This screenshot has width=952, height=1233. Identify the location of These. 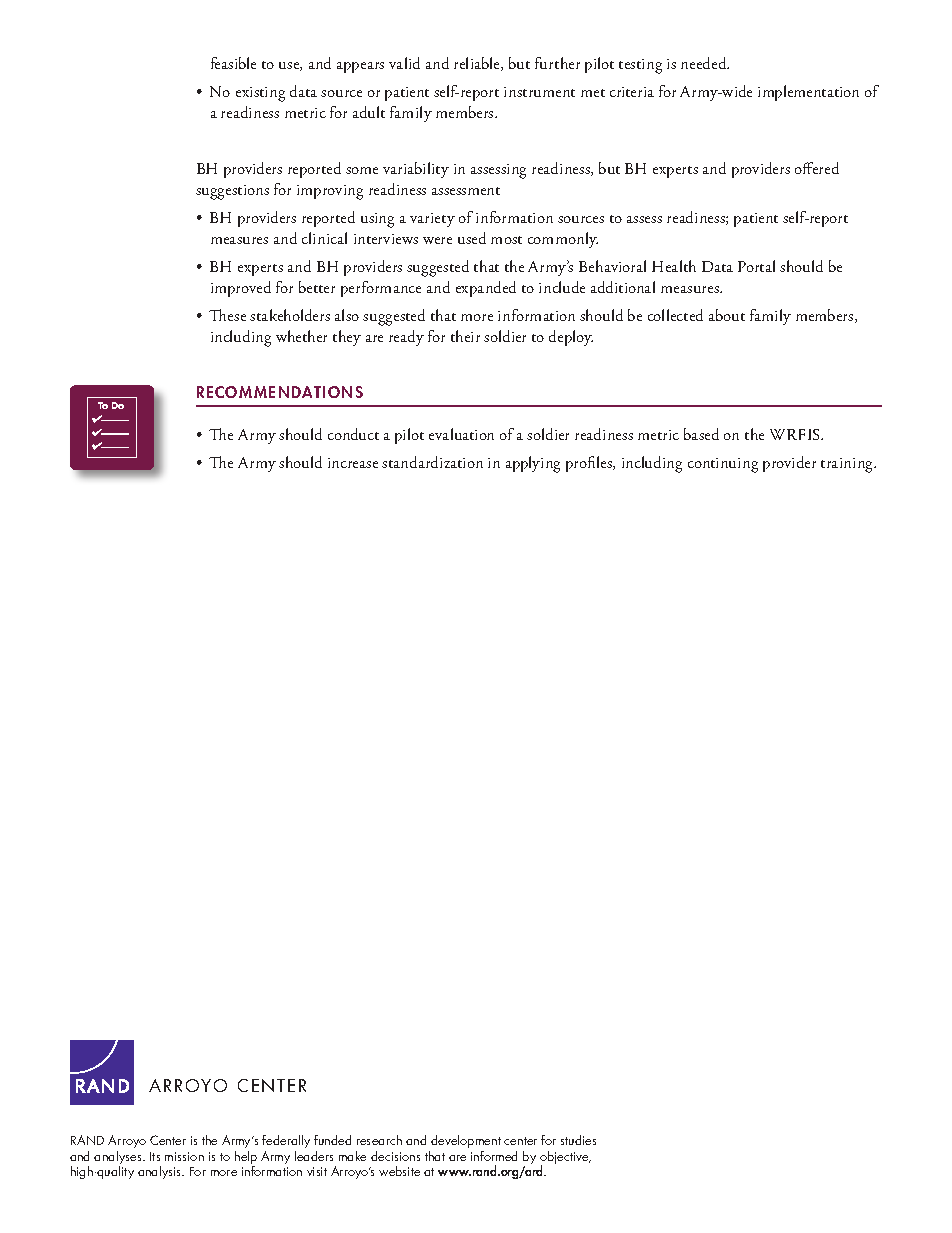
(227, 315).
